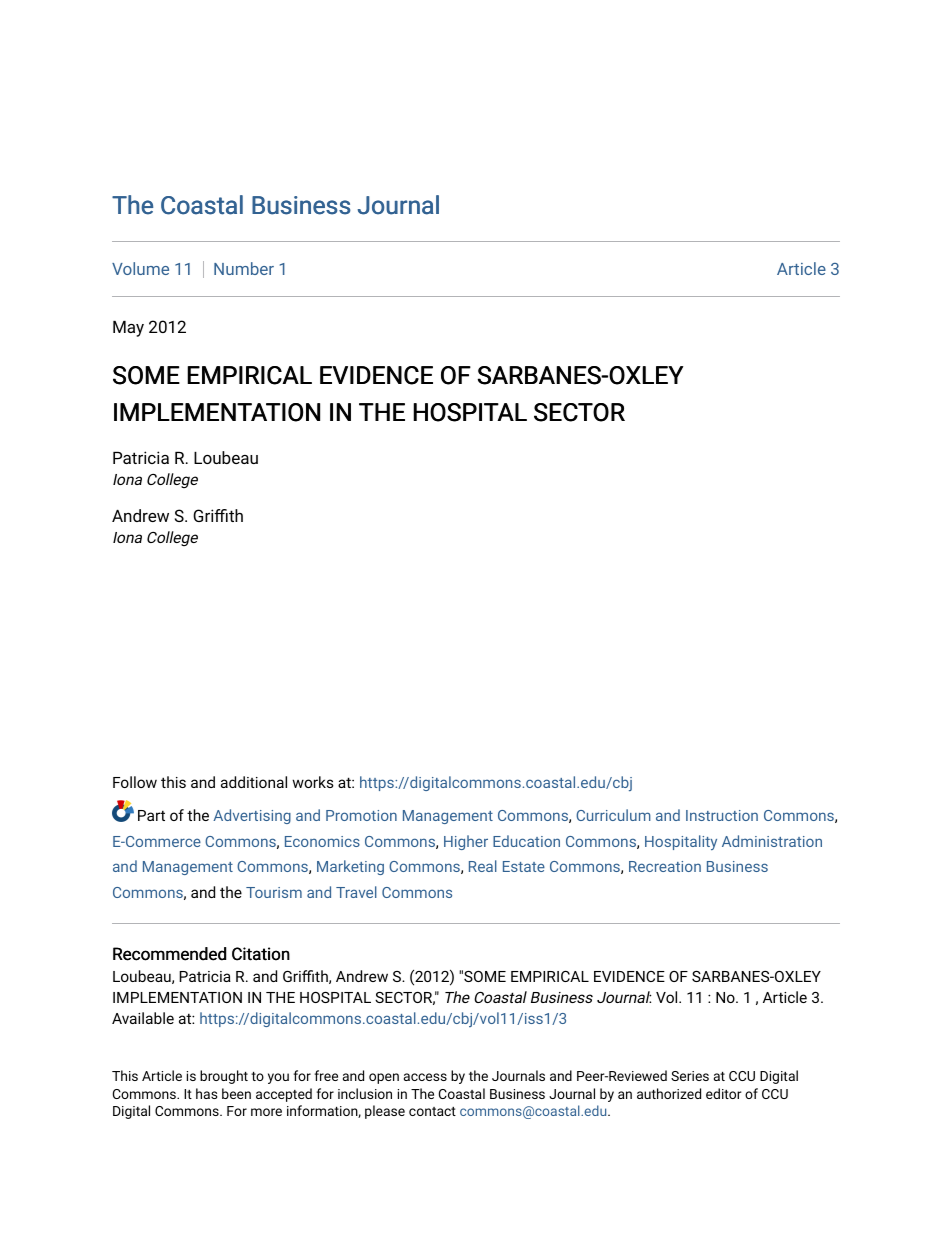 The image size is (952, 1233). I want to click on authorized, so click(669, 1093).
